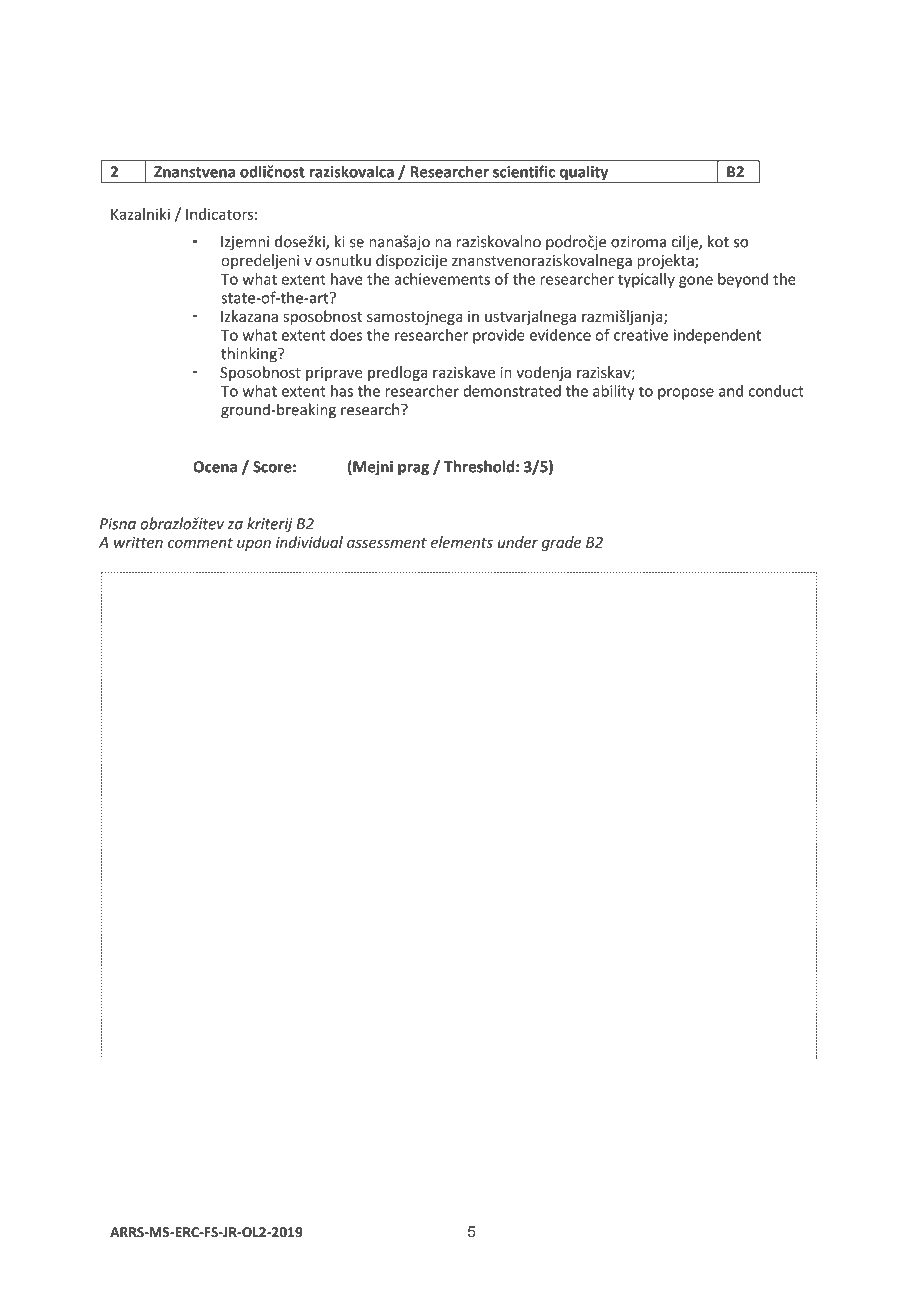 This image has width=924, height=1308. What do you see at coordinates (561, 543) in the image?
I see `grade` at bounding box center [561, 543].
